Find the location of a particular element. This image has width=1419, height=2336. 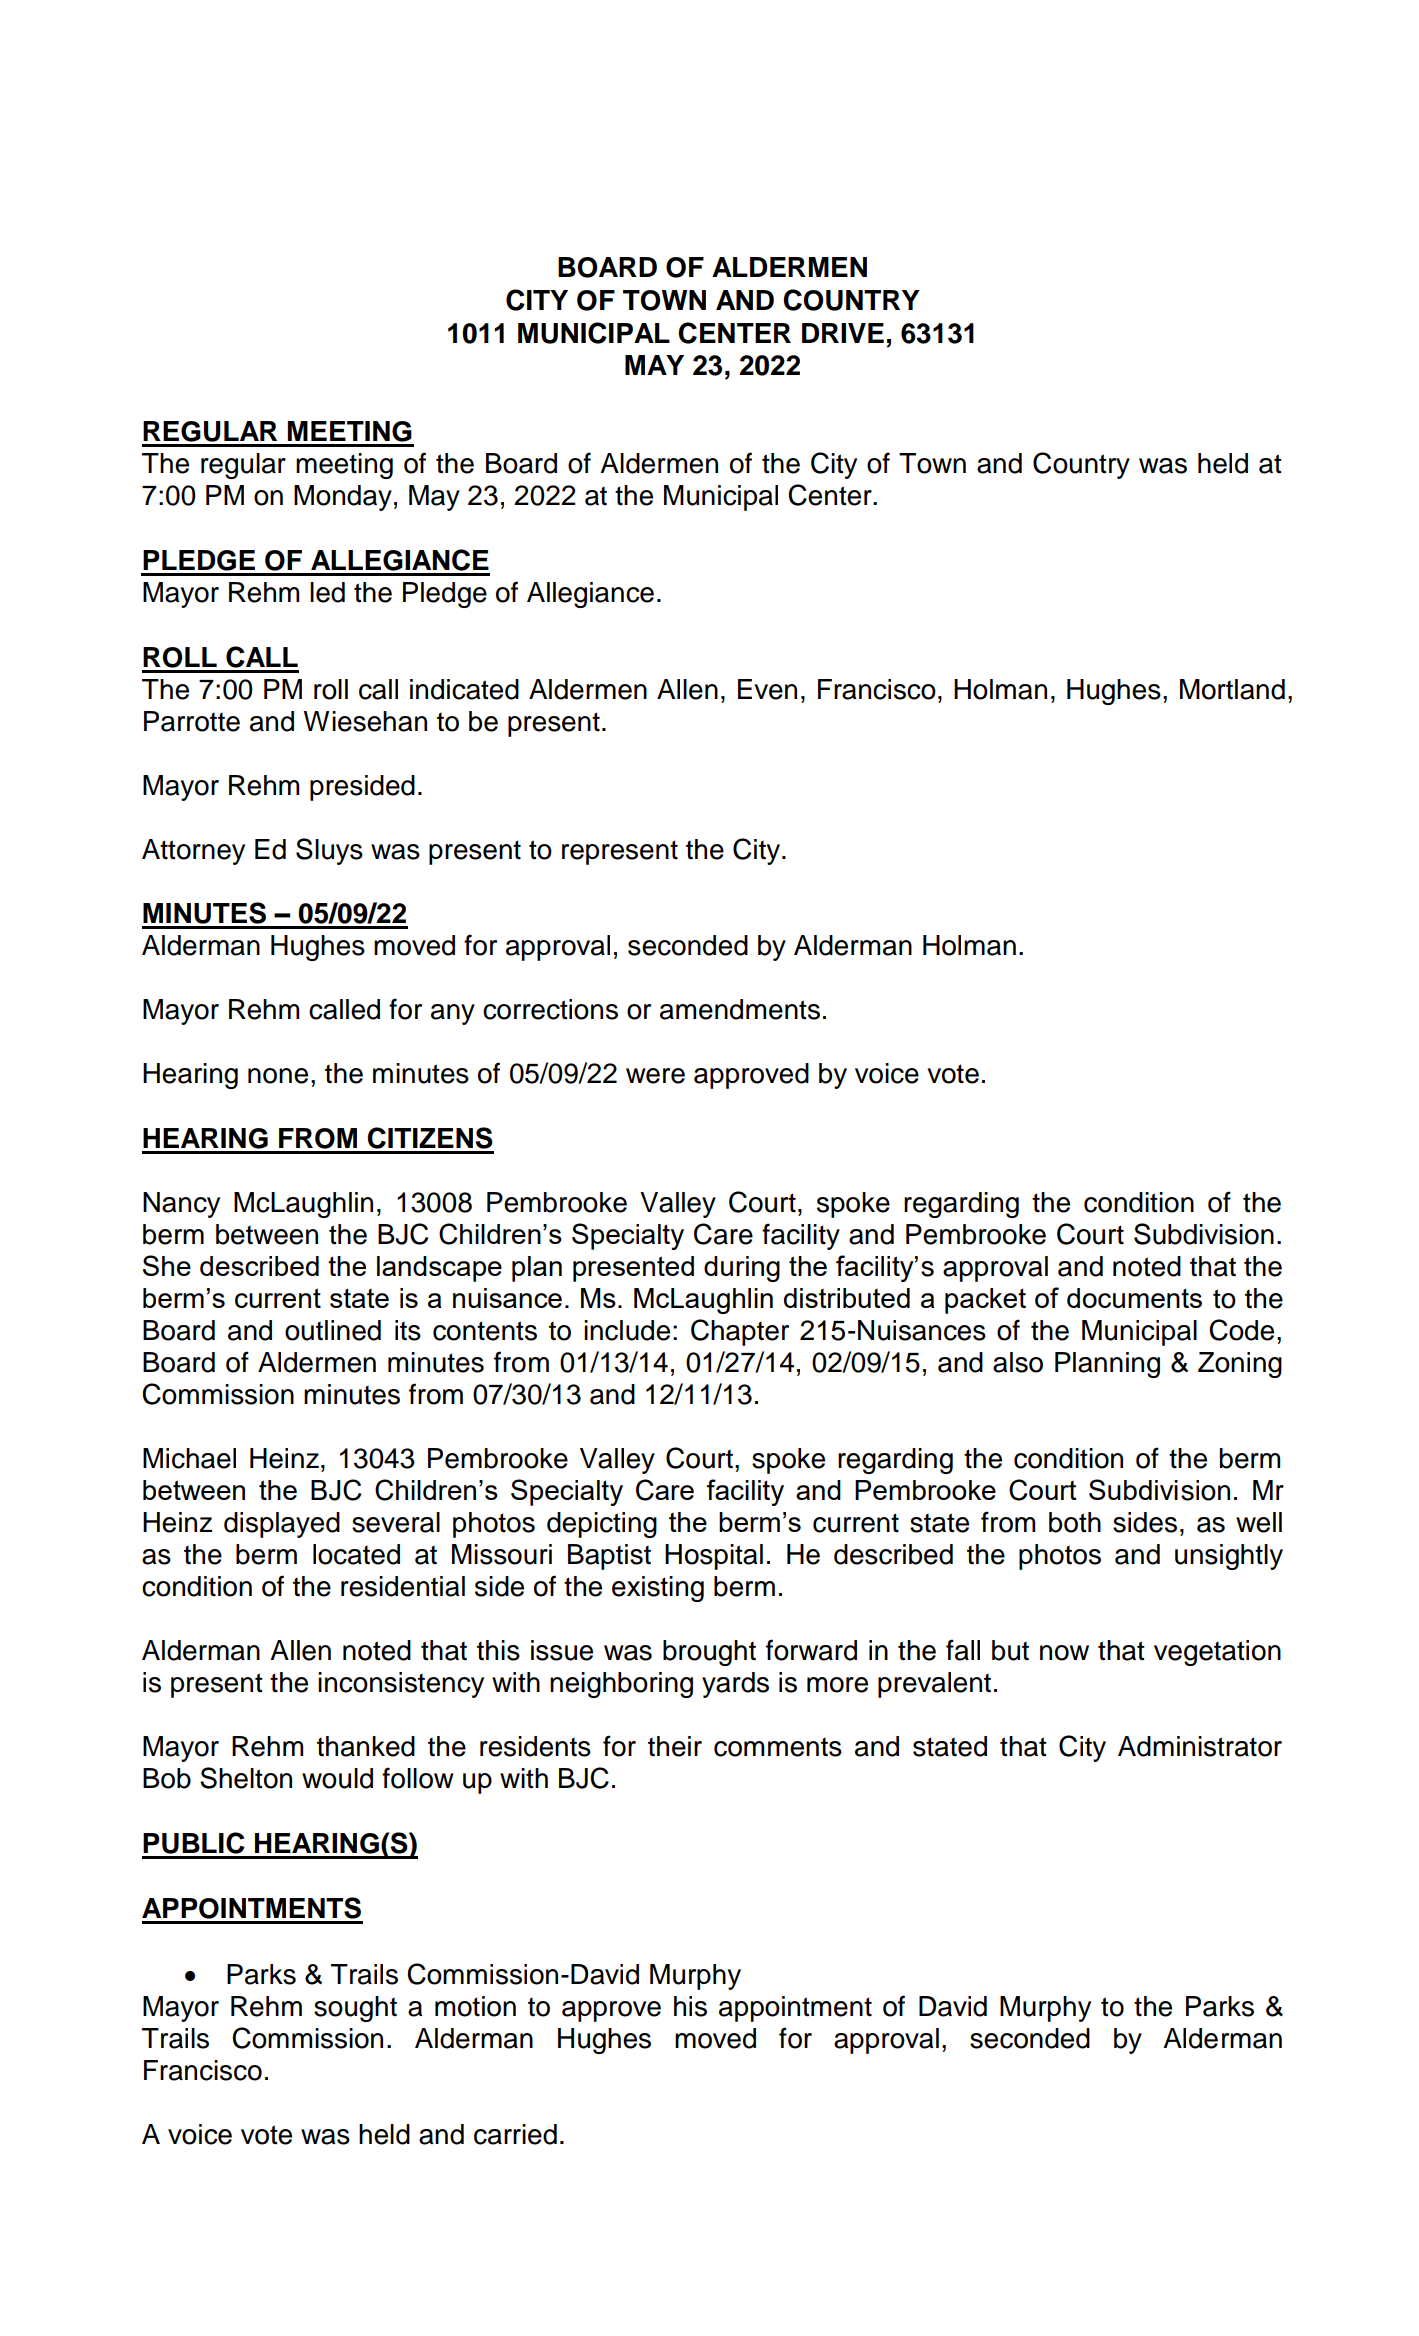

Hospital is located at coordinates (714, 1557).
